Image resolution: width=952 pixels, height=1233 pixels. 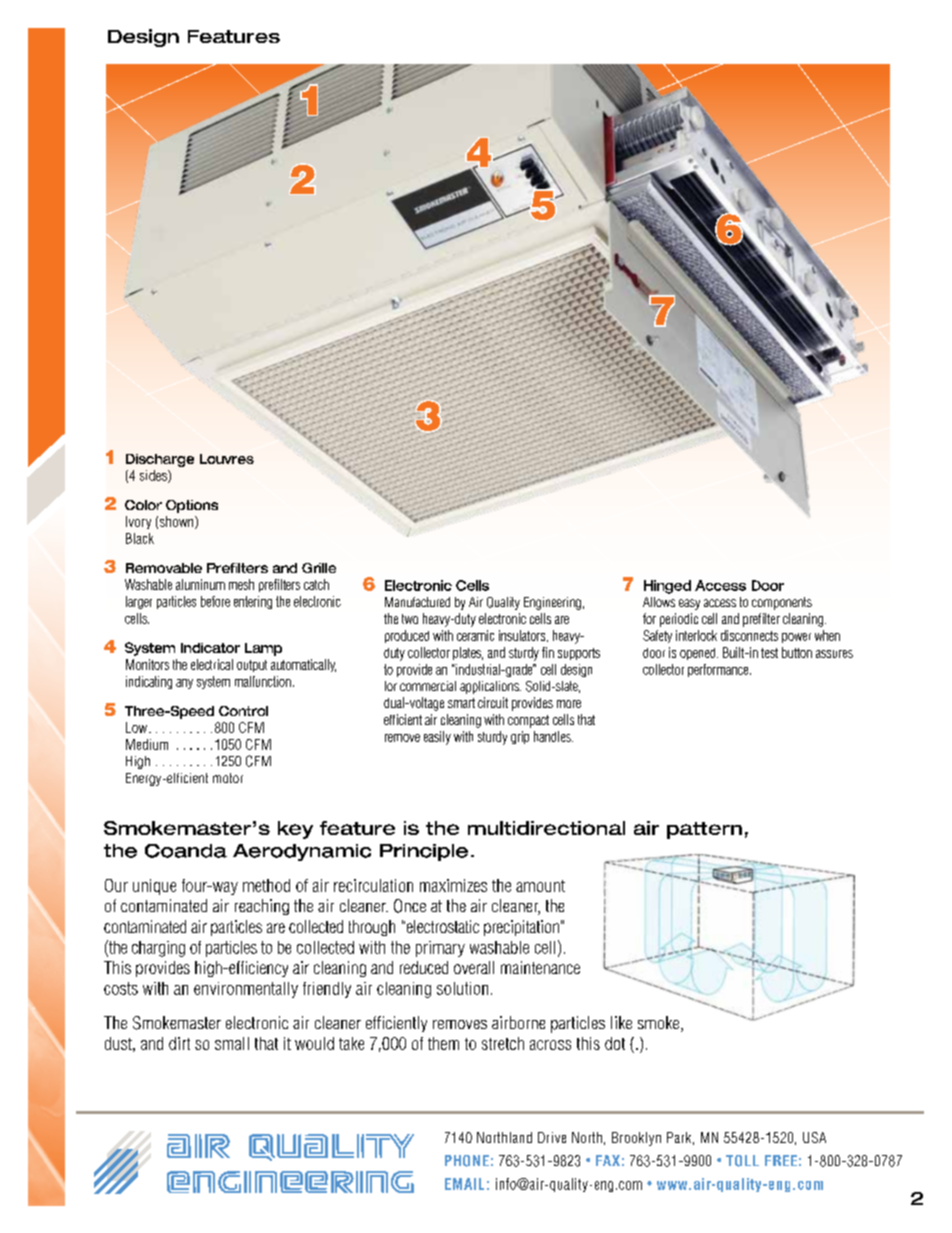 What do you see at coordinates (453, 885) in the screenshot?
I see `maximizes` at bounding box center [453, 885].
